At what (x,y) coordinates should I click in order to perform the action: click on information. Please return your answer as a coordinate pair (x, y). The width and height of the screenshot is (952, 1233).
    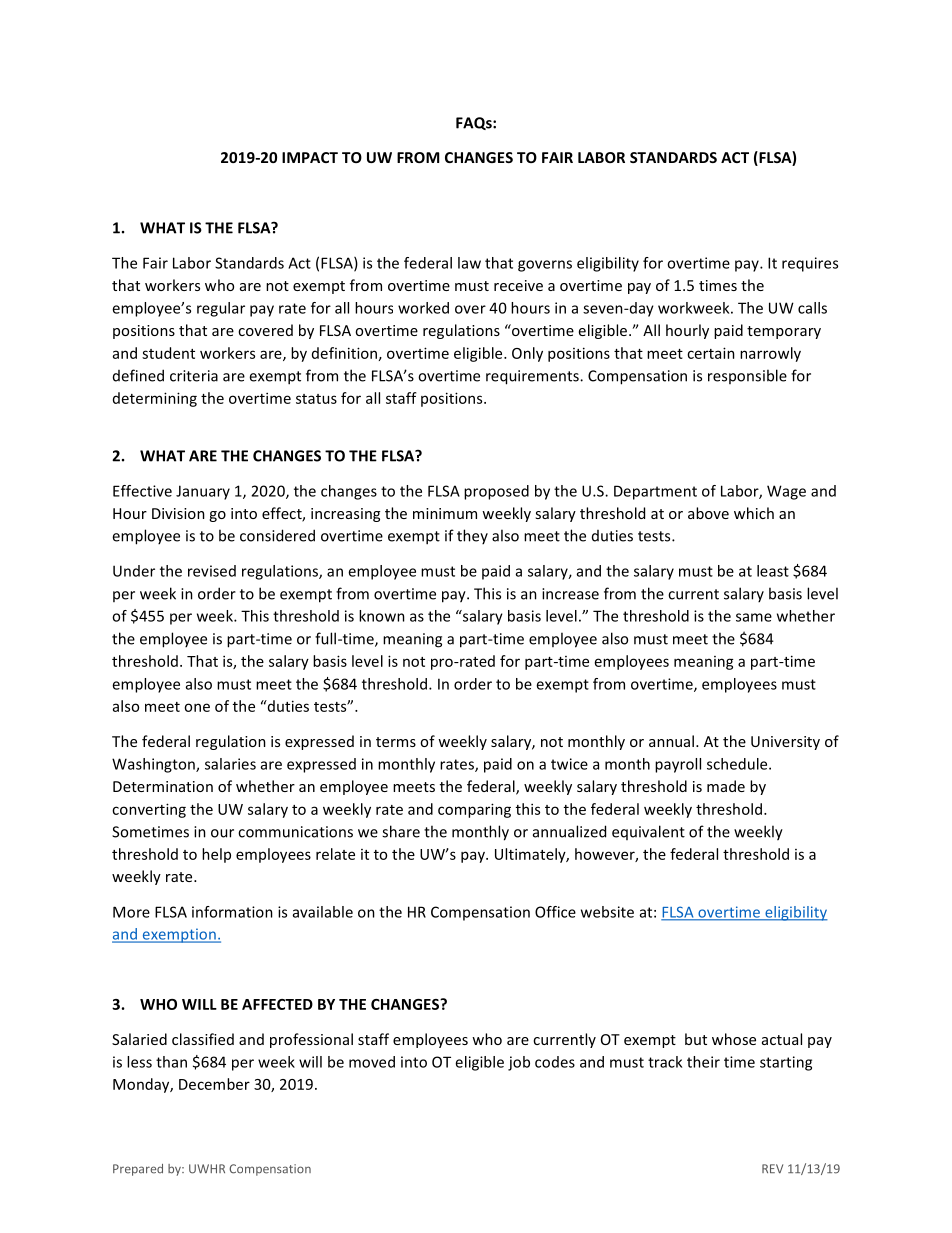
    Looking at the image, I should click on (232, 912).
